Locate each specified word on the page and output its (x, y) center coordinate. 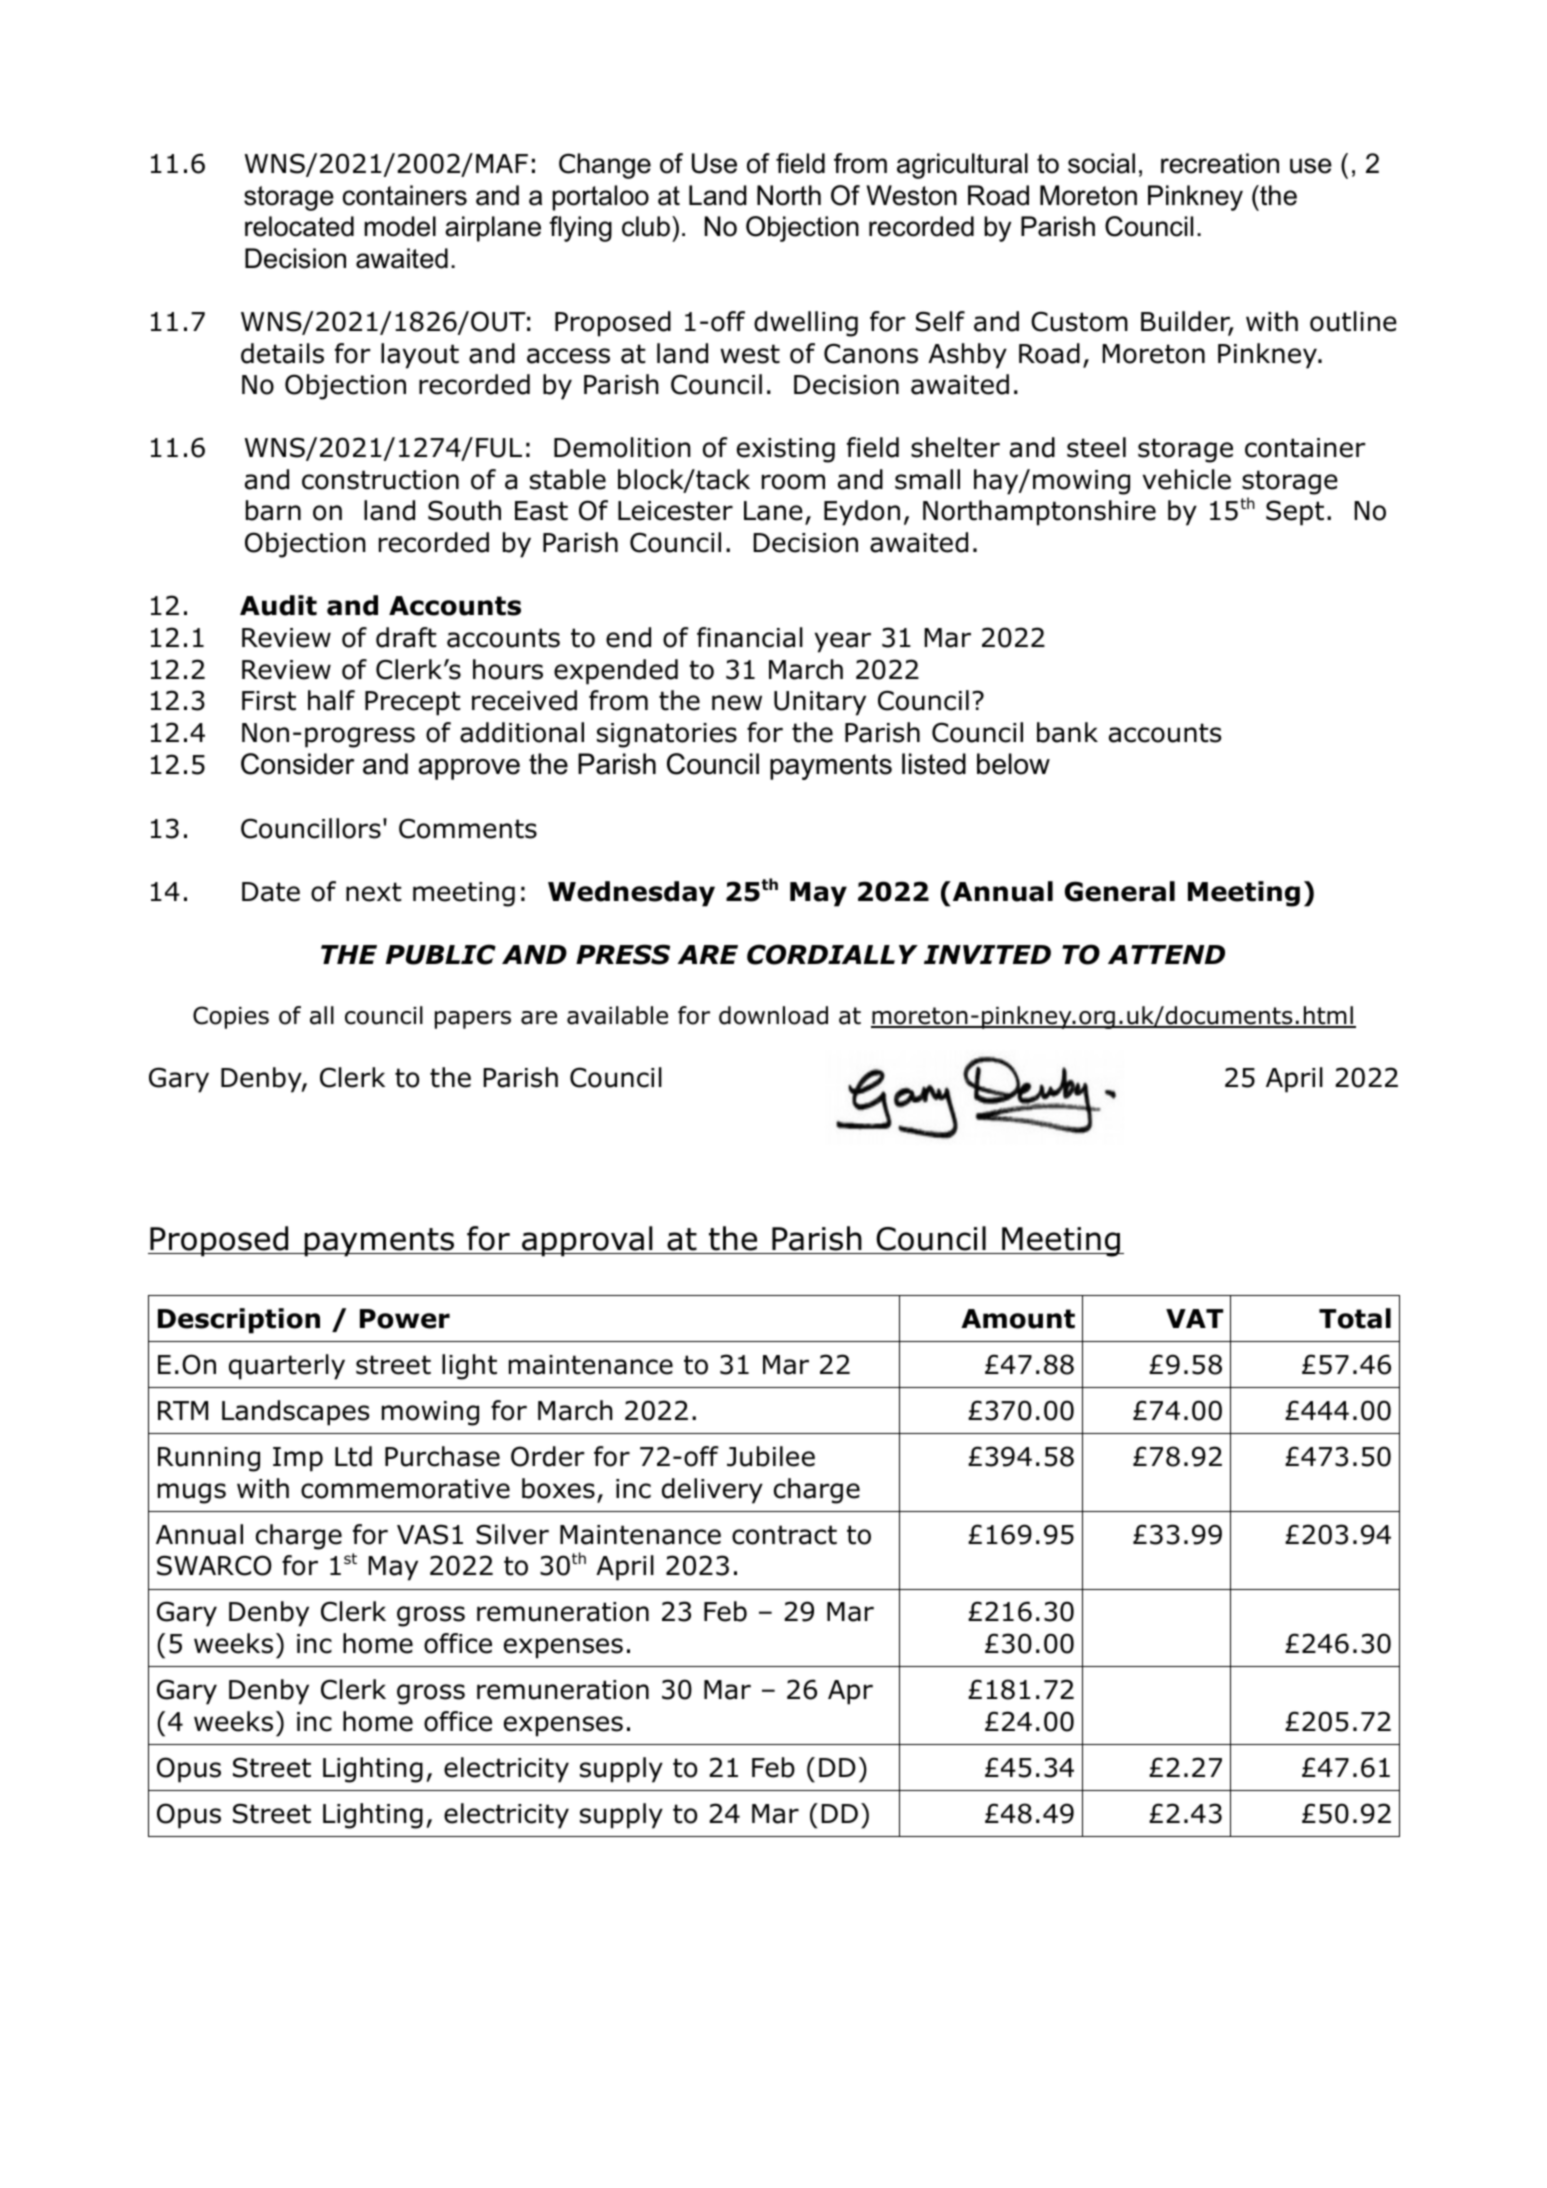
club (646, 226)
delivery (712, 1491)
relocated (299, 226)
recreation (1220, 163)
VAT (1194, 1318)
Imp (298, 1459)
